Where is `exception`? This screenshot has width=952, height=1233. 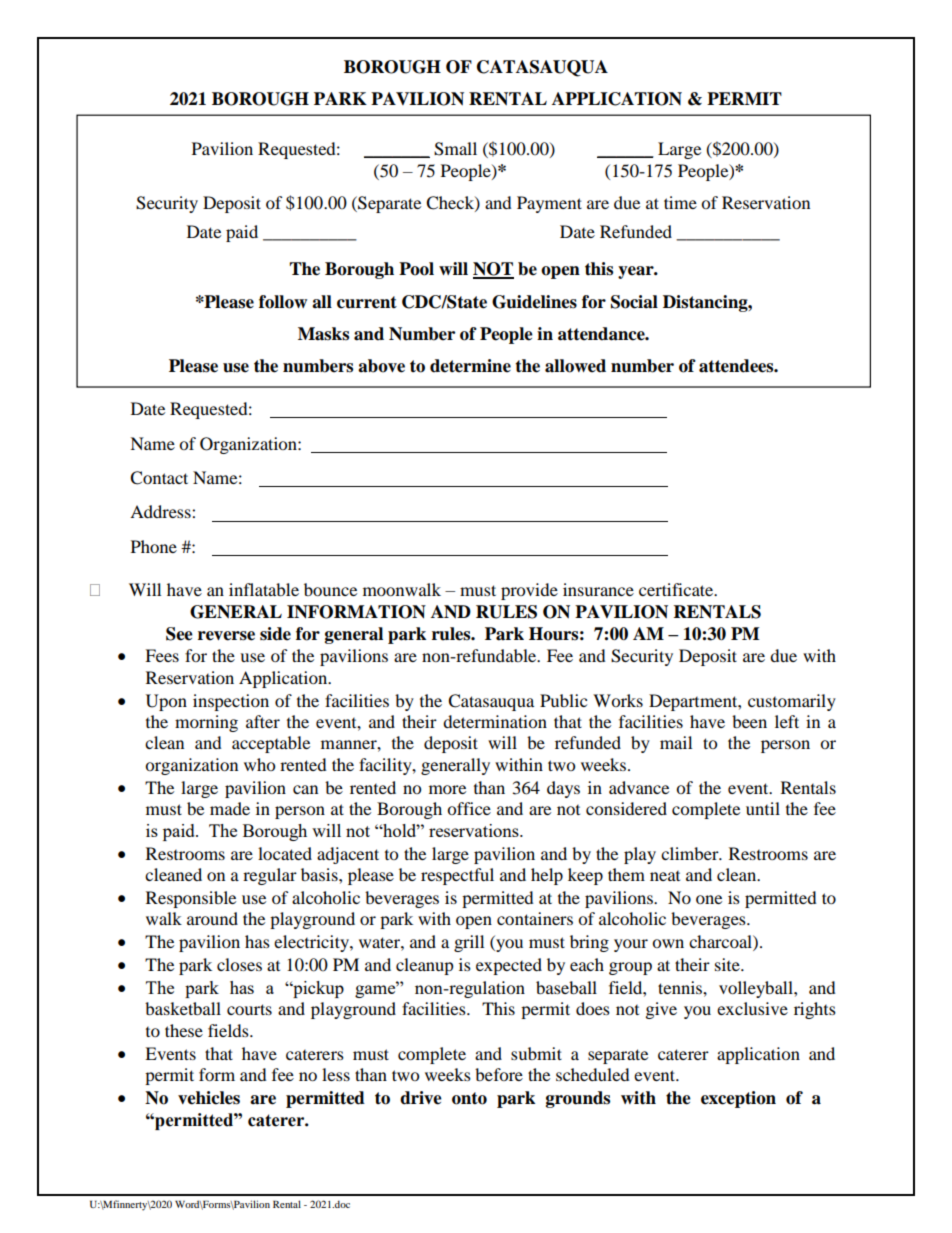
exception is located at coordinates (738, 1099).
